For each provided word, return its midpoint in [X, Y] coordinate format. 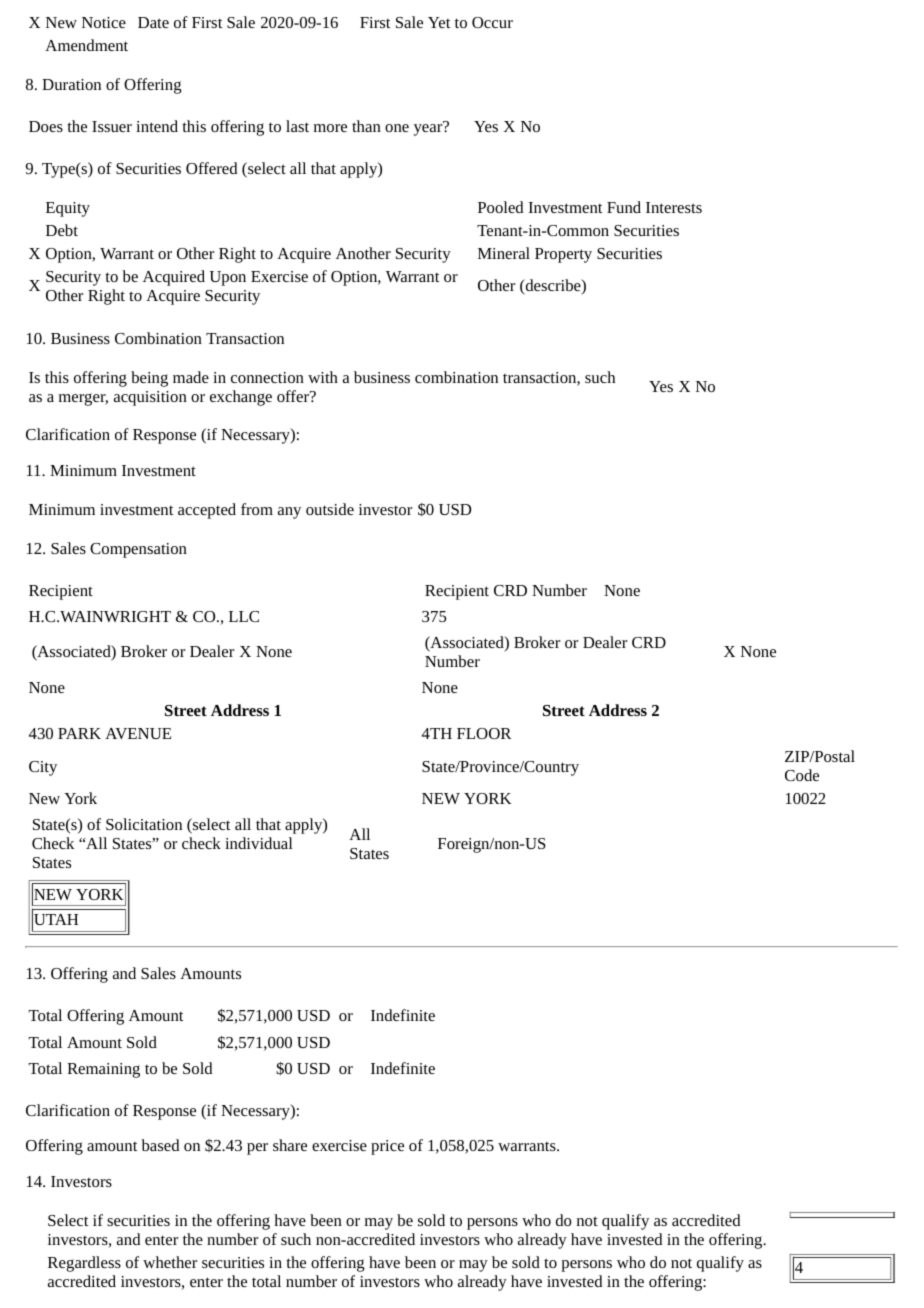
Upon [228, 278]
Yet [439, 22]
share [290, 1145]
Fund [624, 207]
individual [259, 843]
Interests [674, 207]
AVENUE [138, 733]
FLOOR [484, 733]
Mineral [504, 253]
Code [802, 775]
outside [330, 509]
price [387, 1147]
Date [153, 22]
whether [170, 1262]
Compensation [138, 550]
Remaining [103, 1070]
